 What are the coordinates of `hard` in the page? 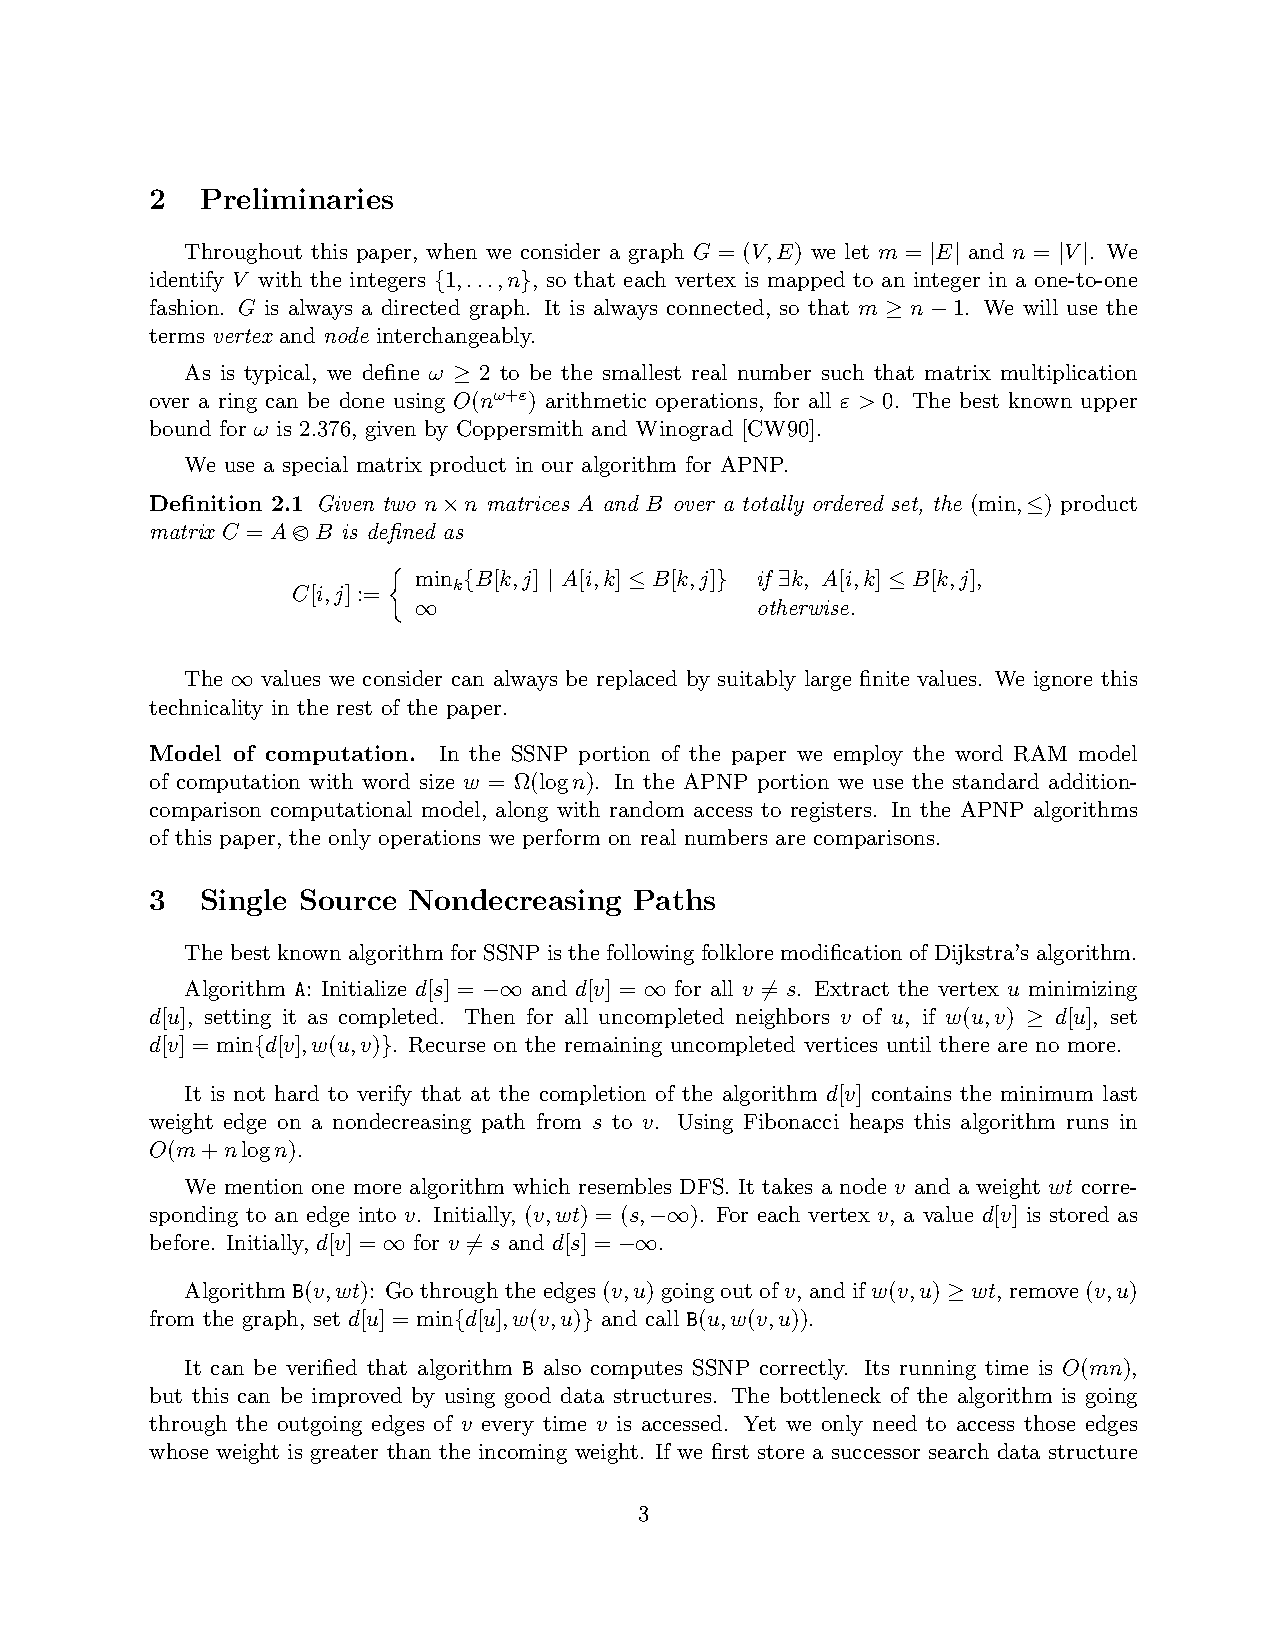 It's located at (297, 1093).
